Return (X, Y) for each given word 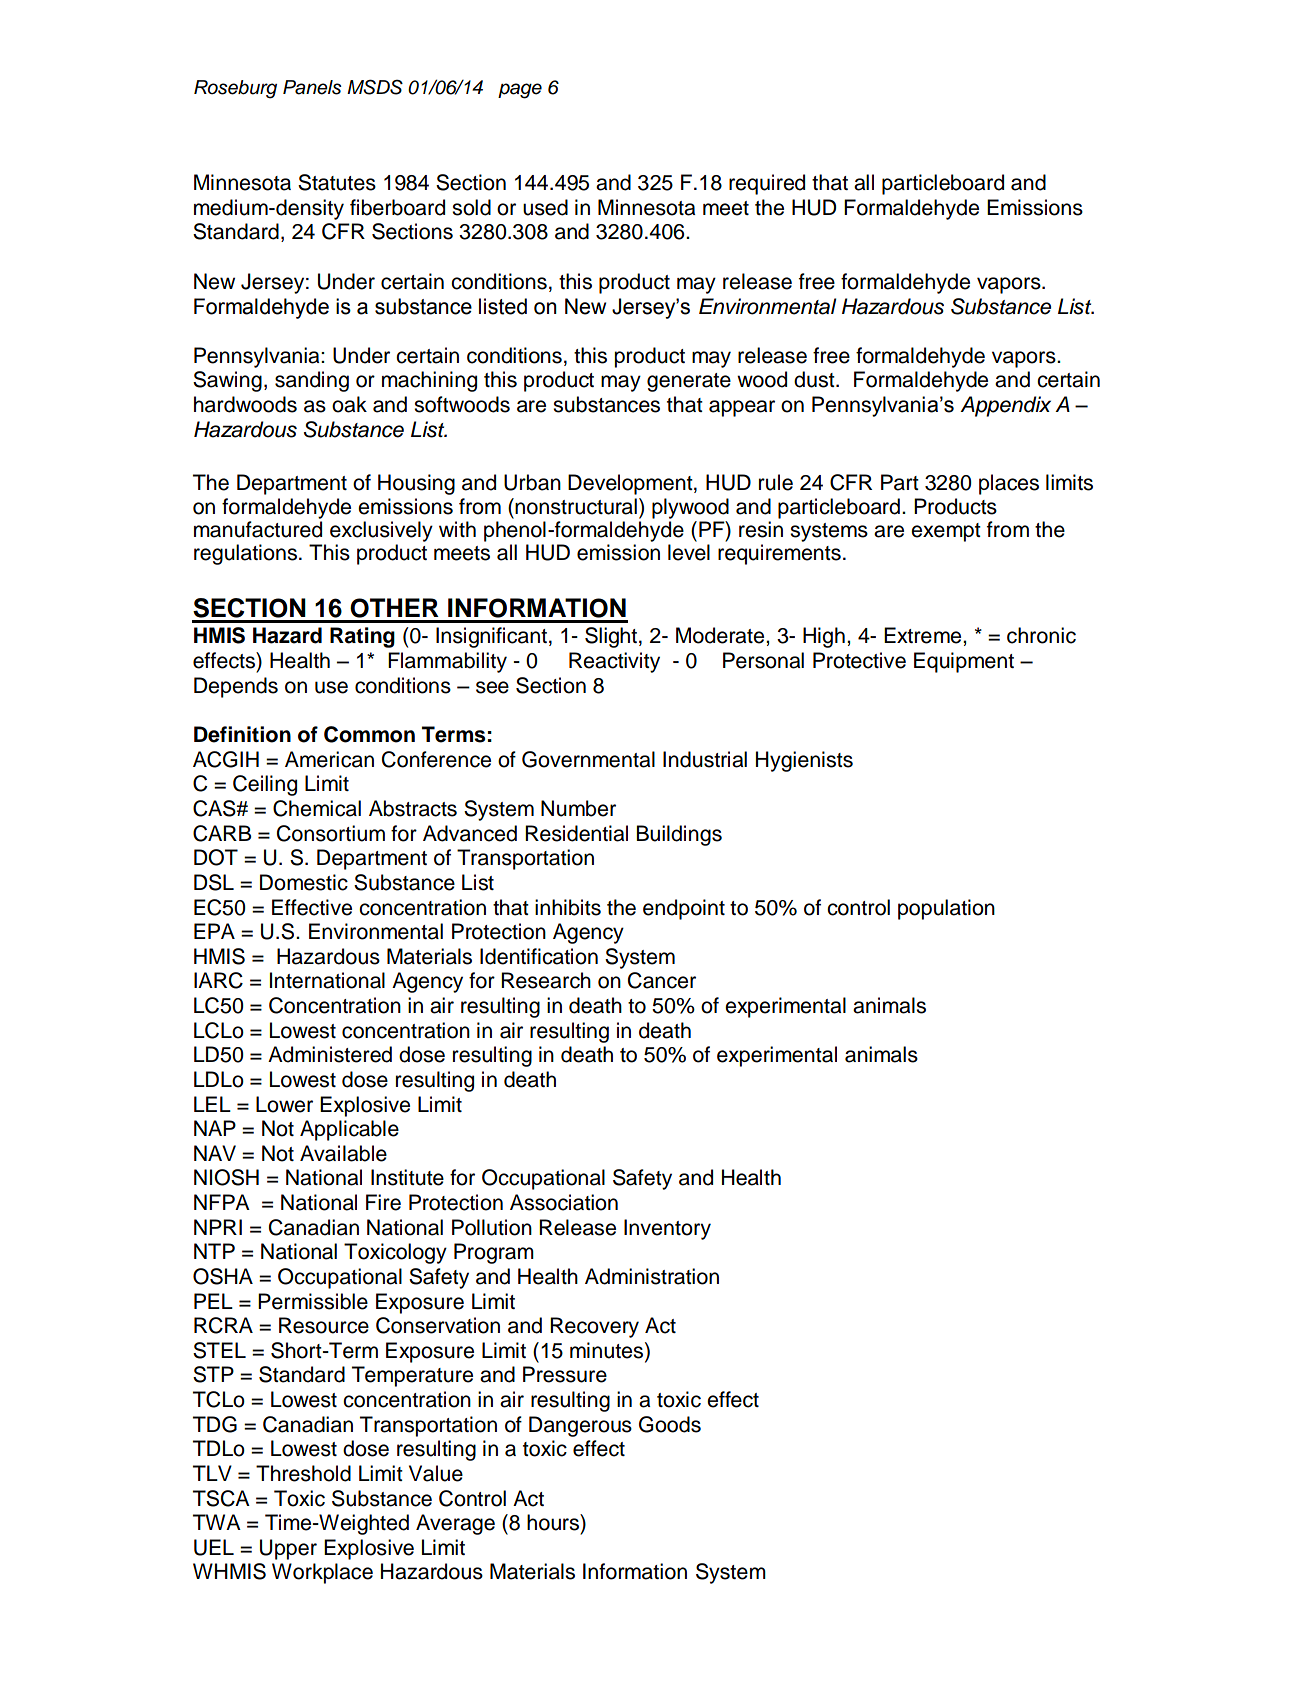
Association (564, 1202)
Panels (312, 87)
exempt (946, 532)
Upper (288, 1549)
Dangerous (580, 1426)
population (946, 909)
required (767, 184)
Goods (670, 1424)
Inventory (667, 1229)
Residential (576, 833)
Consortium (331, 833)
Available (343, 1153)
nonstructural (576, 506)
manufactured (258, 529)
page (520, 91)
